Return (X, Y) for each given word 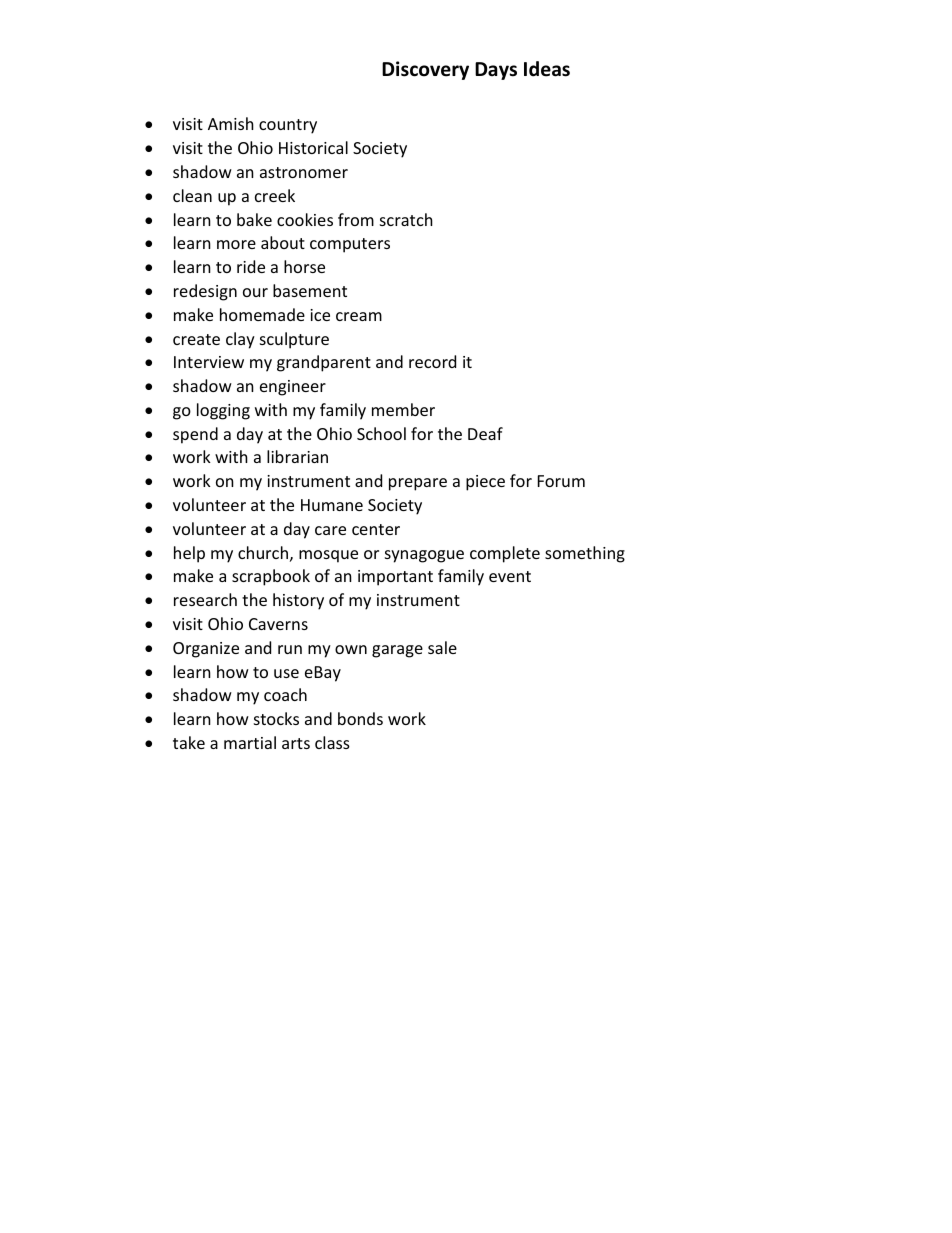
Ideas (547, 69)
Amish (231, 123)
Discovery (425, 70)
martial (250, 742)
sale (442, 647)
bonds (360, 718)
